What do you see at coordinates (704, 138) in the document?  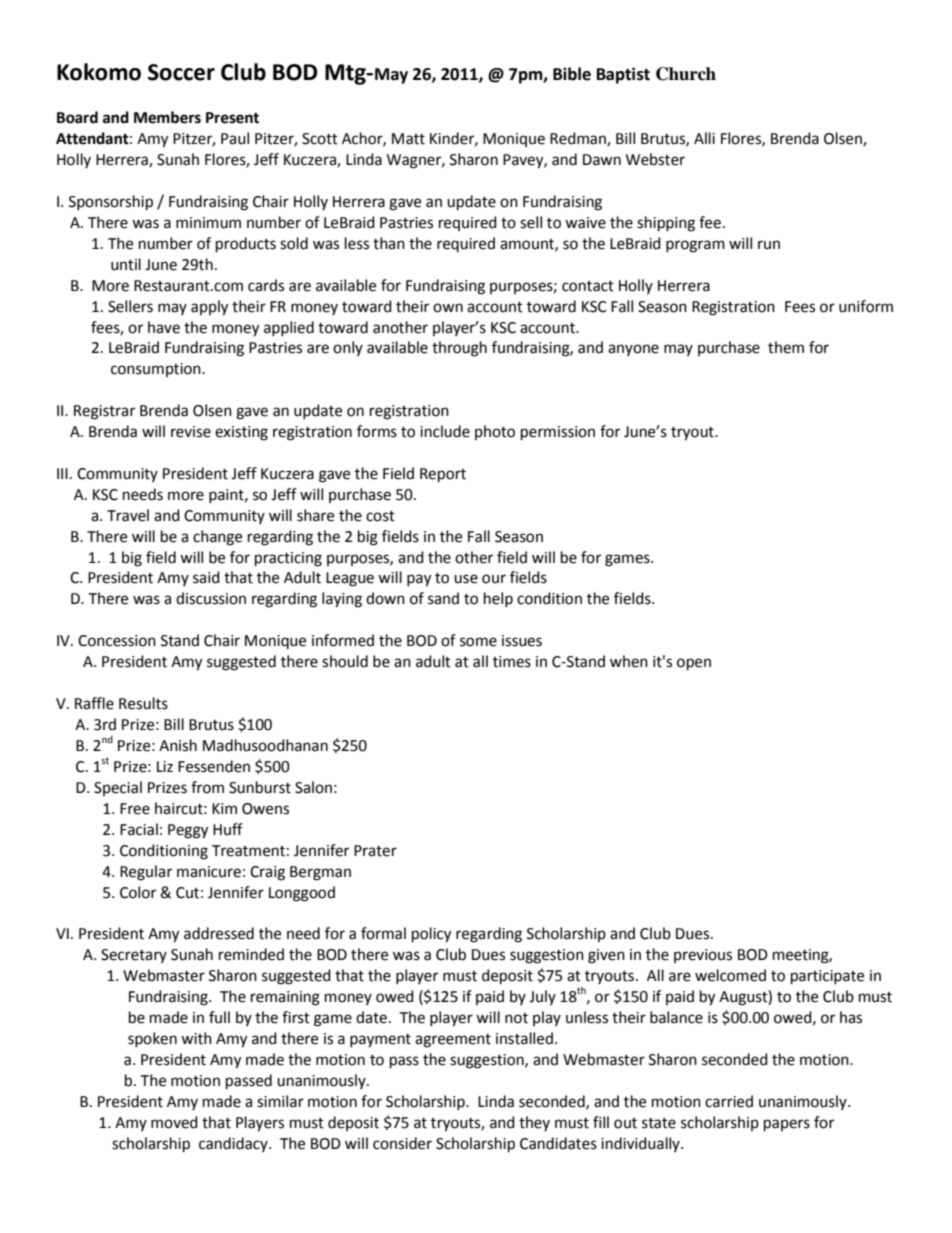 I see `Alli` at bounding box center [704, 138].
